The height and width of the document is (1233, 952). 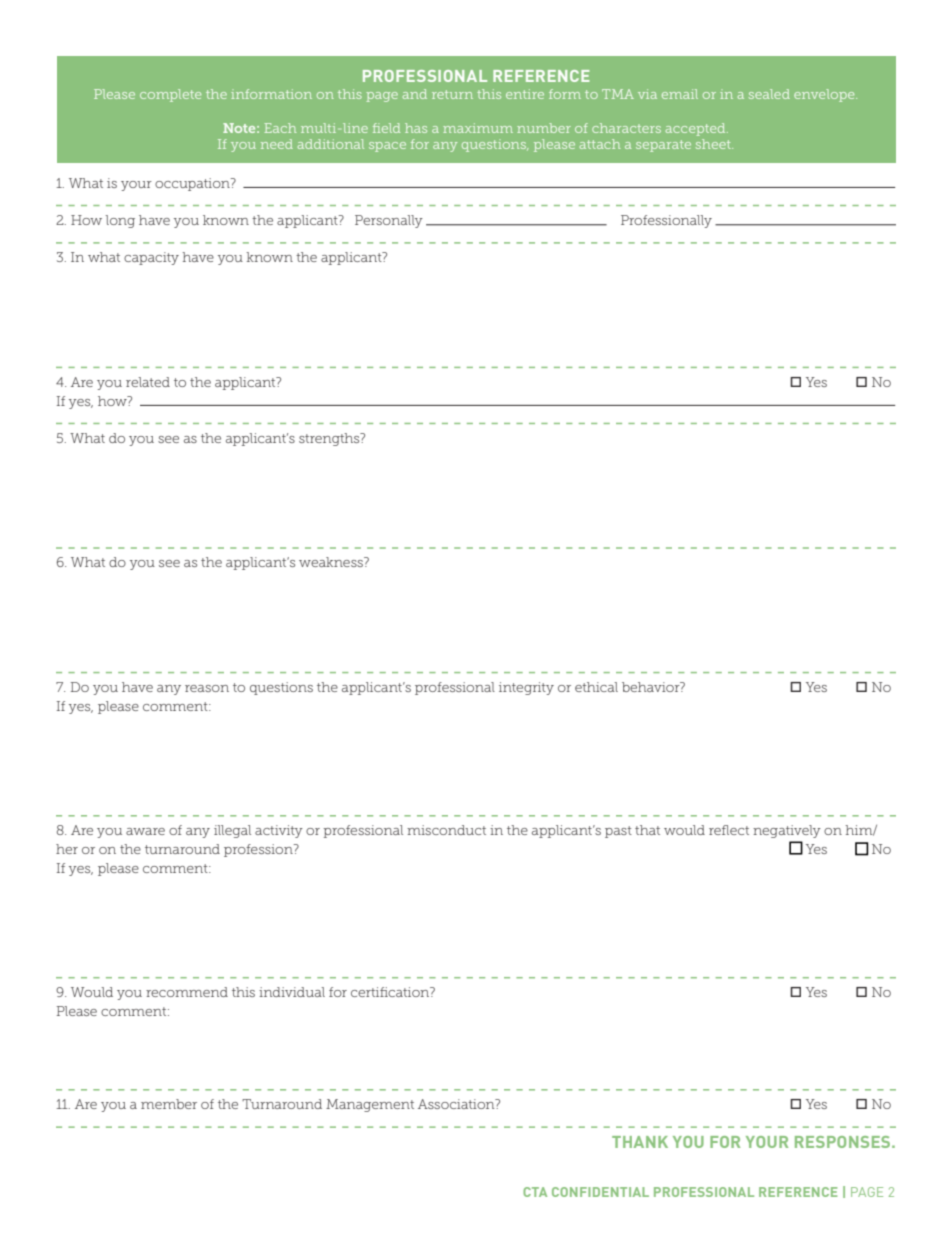 I want to click on complete, so click(x=170, y=95).
